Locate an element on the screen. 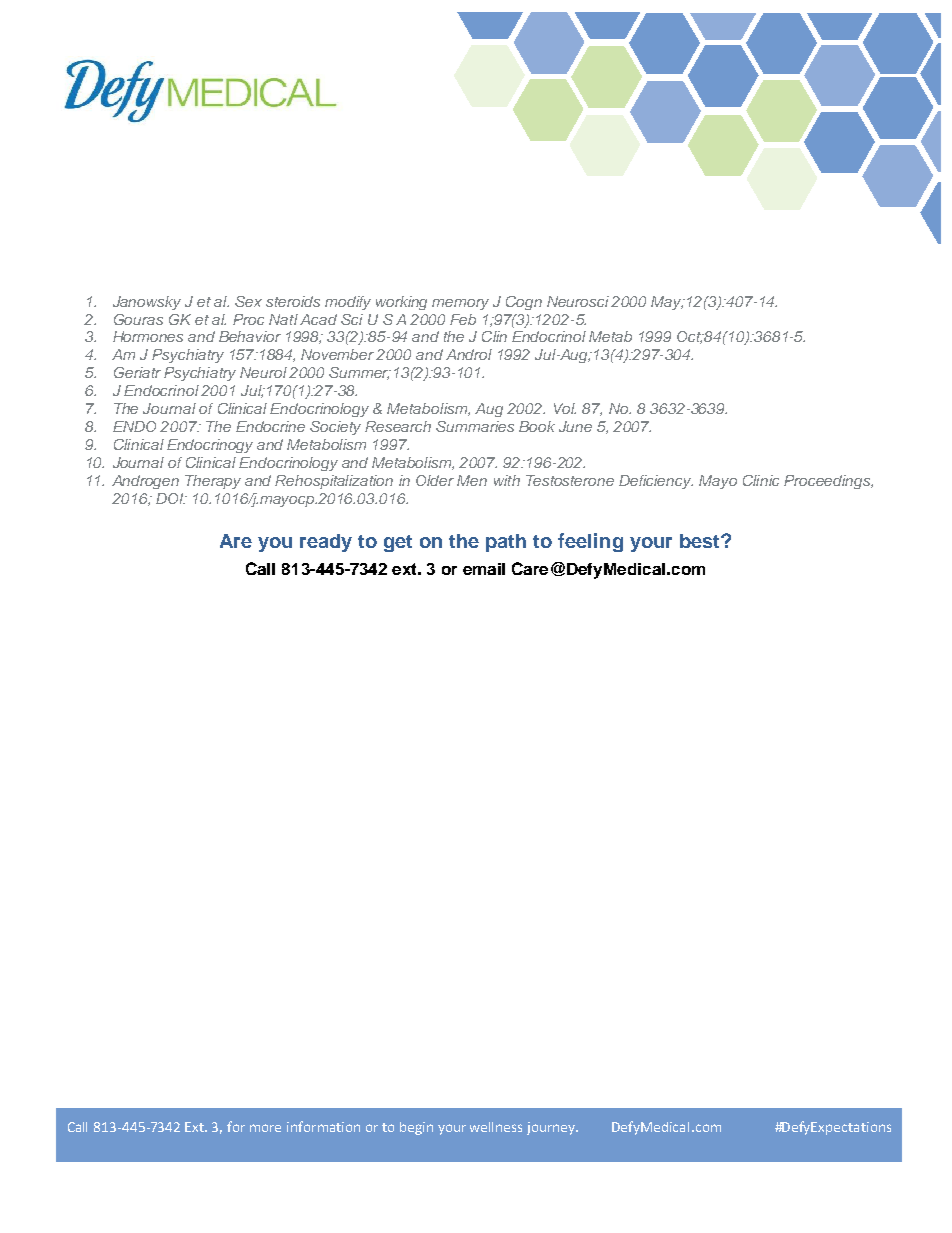  feeling is located at coordinates (590, 542).
